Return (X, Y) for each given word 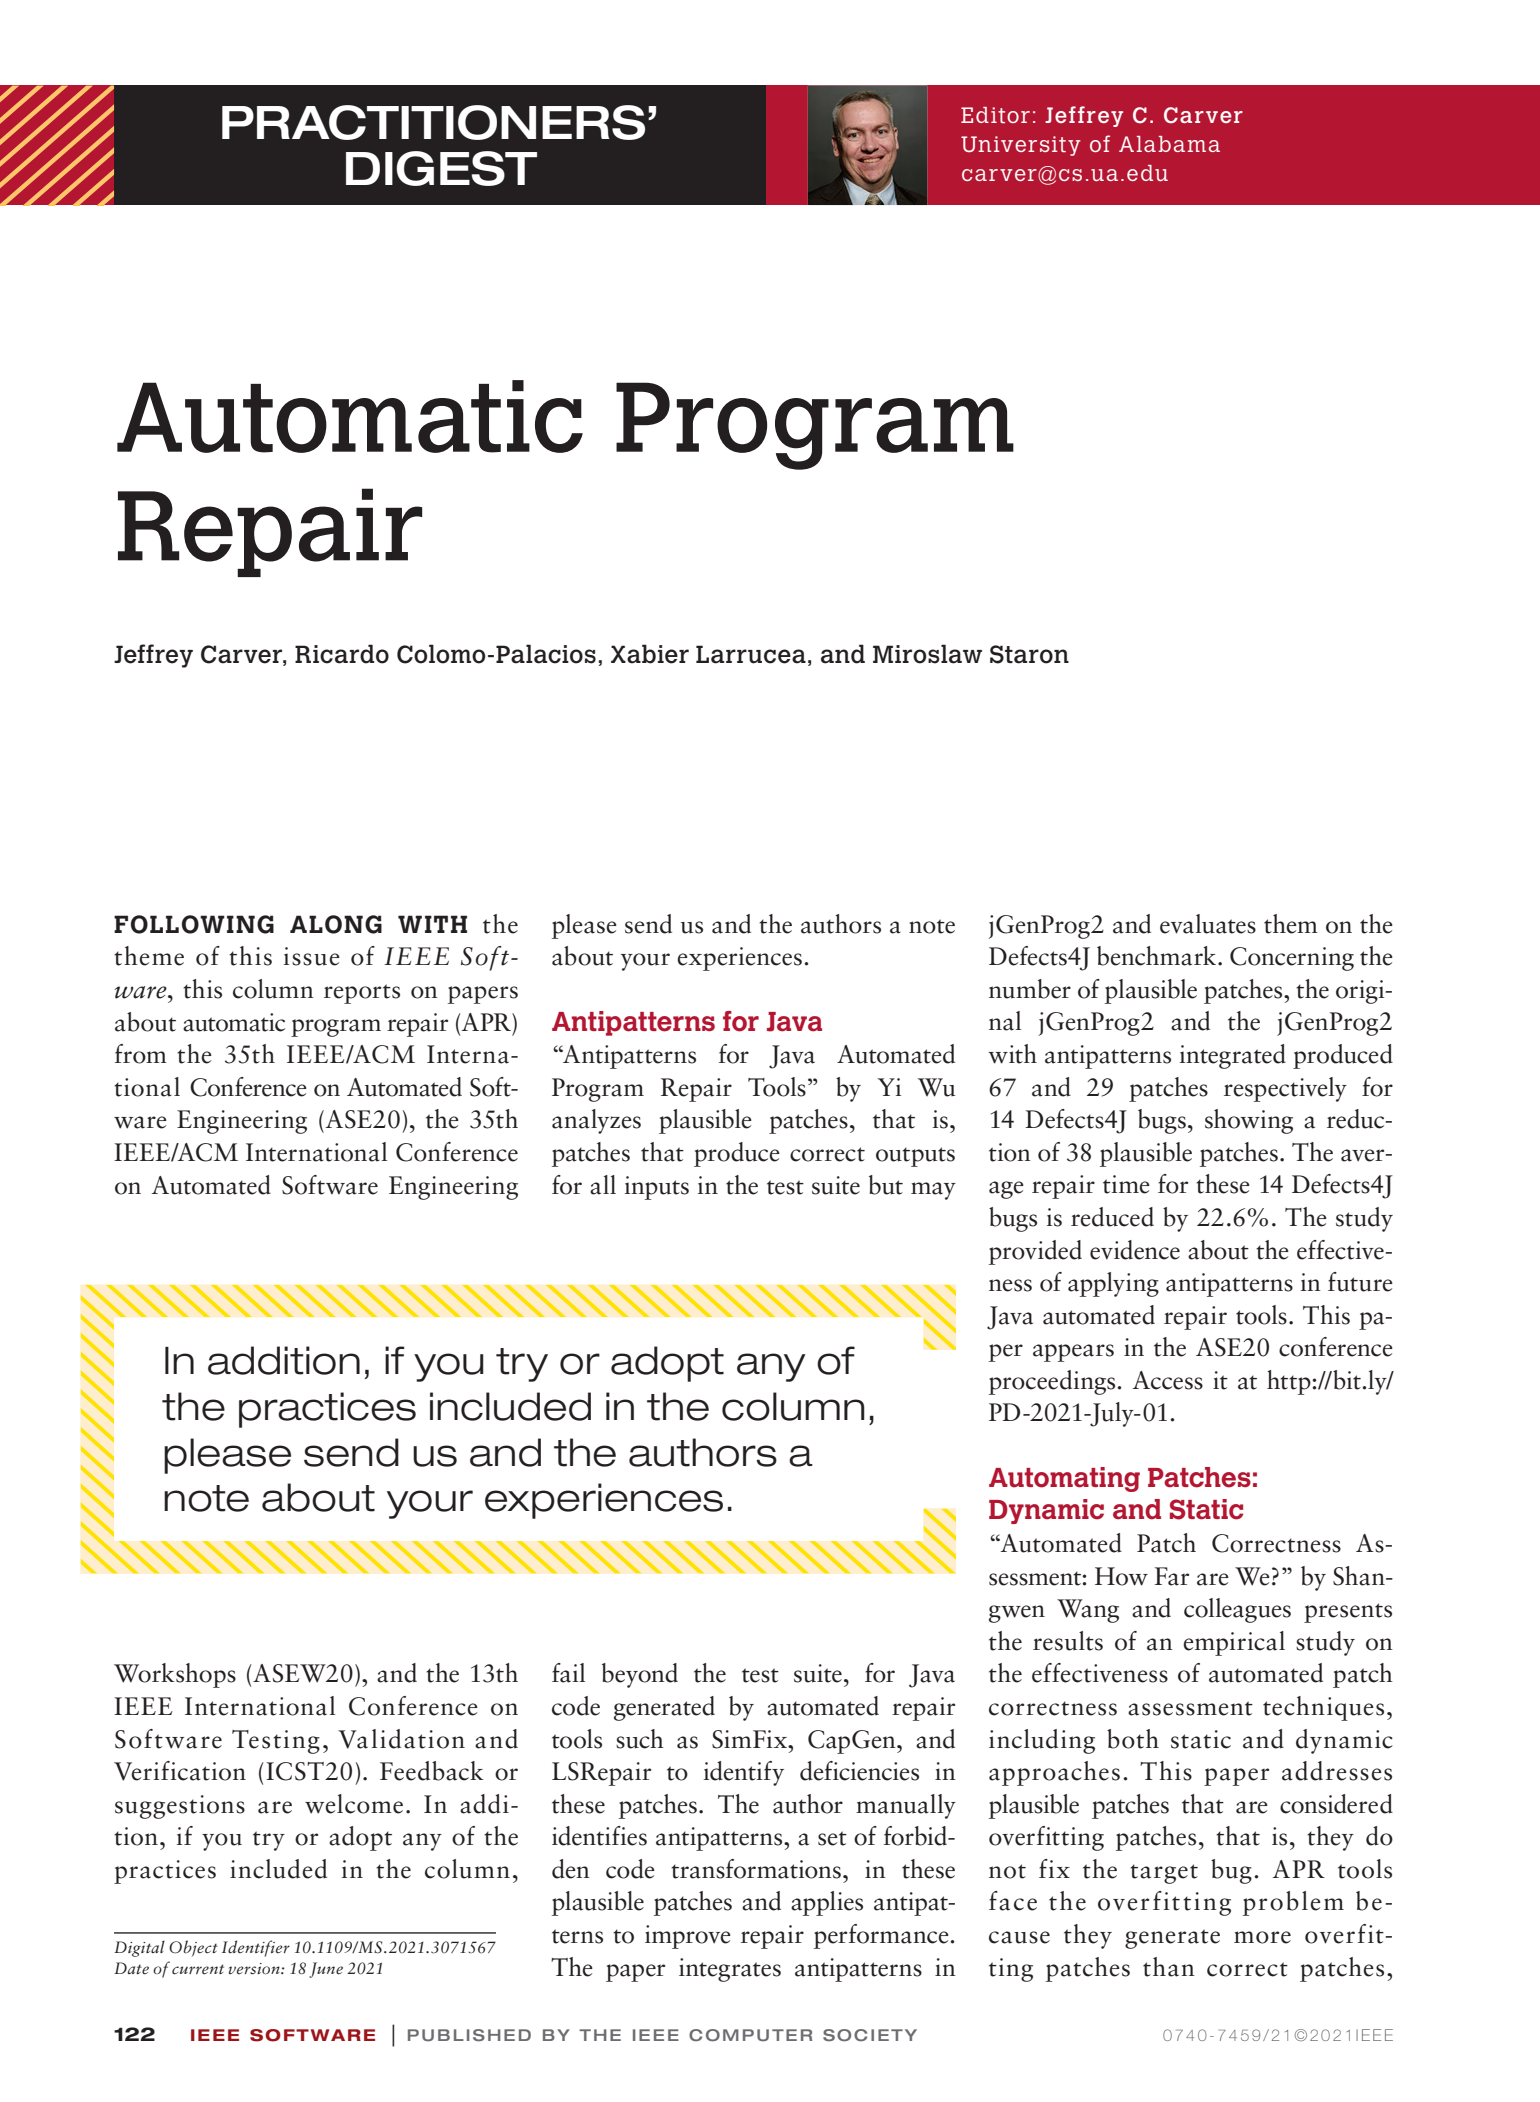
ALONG (336, 924)
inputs (657, 1188)
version (255, 1969)
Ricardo (342, 654)
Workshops (175, 1675)
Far (1172, 1576)
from (141, 1054)
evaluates (1208, 924)
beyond (640, 1675)
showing (1249, 1121)
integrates (730, 1970)
